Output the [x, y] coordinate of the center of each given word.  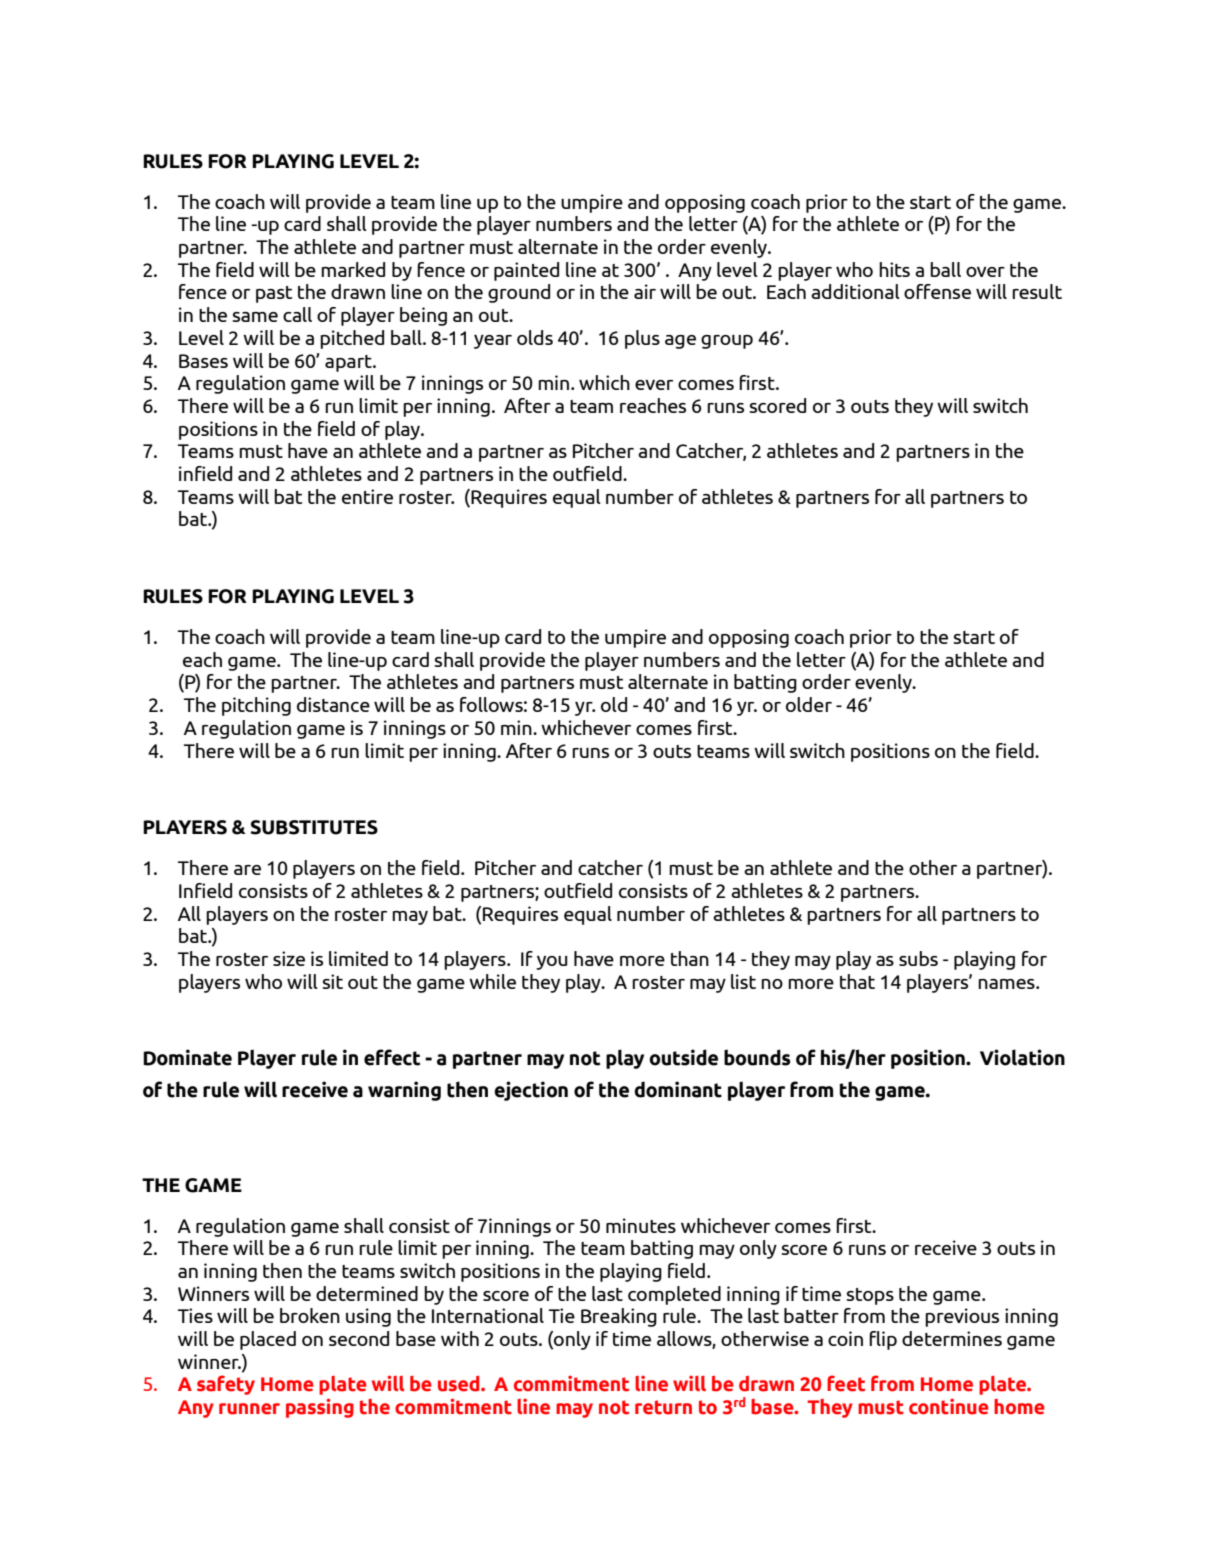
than [690, 958]
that [857, 981]
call [297, 314]
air [645, 291]
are [247, 870]
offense [937, 291]
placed [268, 1340]
